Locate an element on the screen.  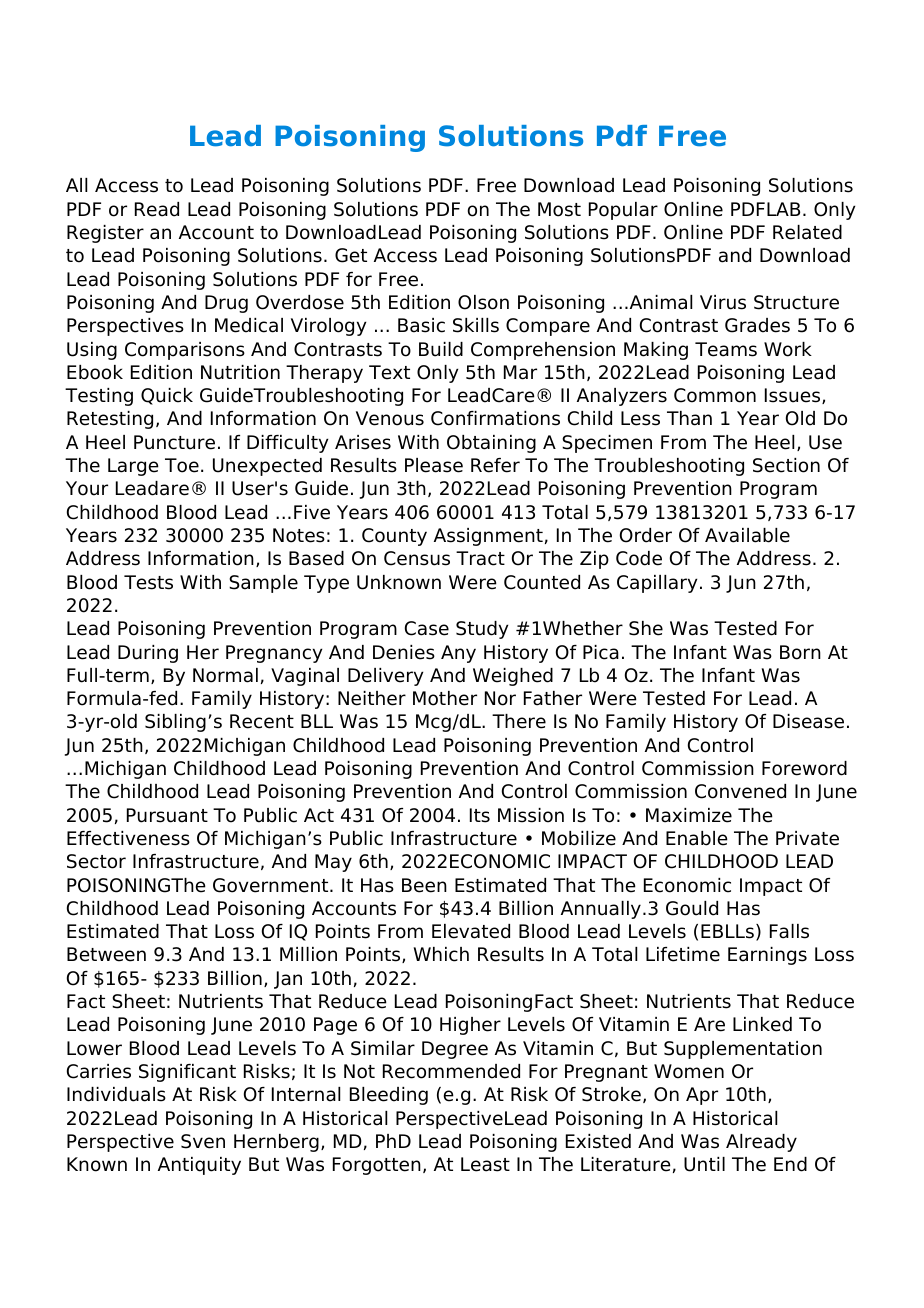
Mother is located at coordinates (445, 698).
